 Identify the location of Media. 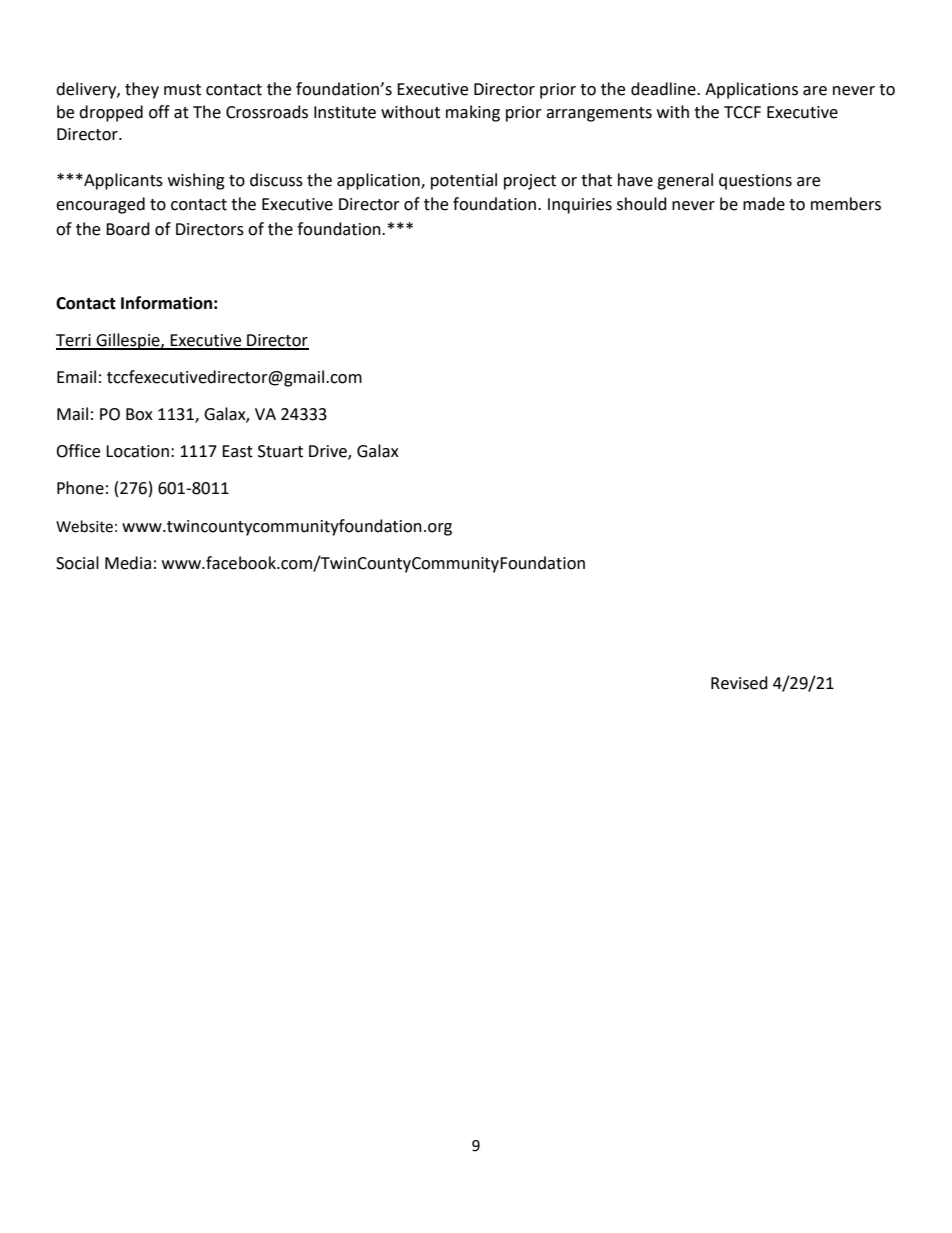
(128, 563).
